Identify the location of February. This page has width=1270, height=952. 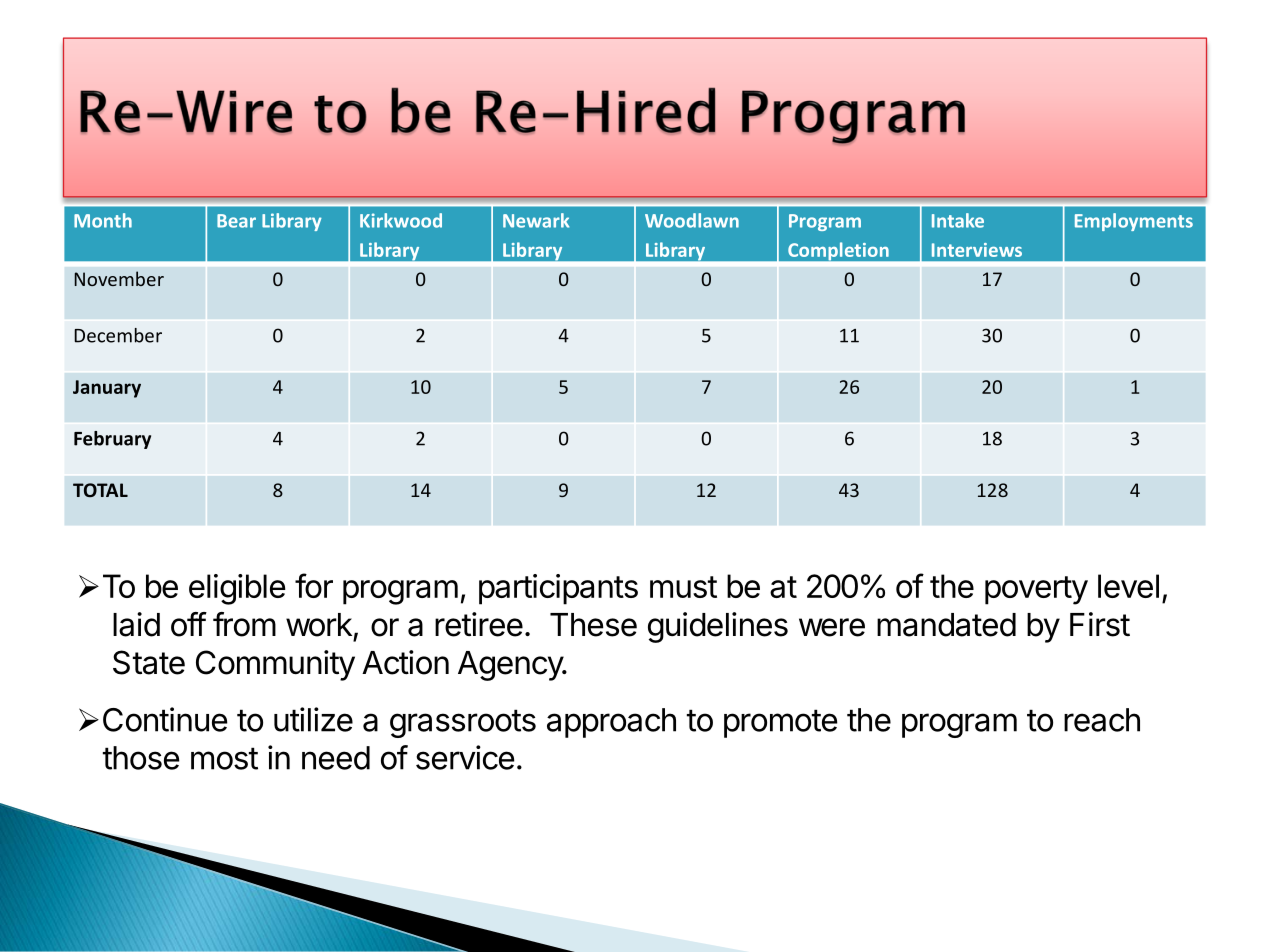
(112, 440).
